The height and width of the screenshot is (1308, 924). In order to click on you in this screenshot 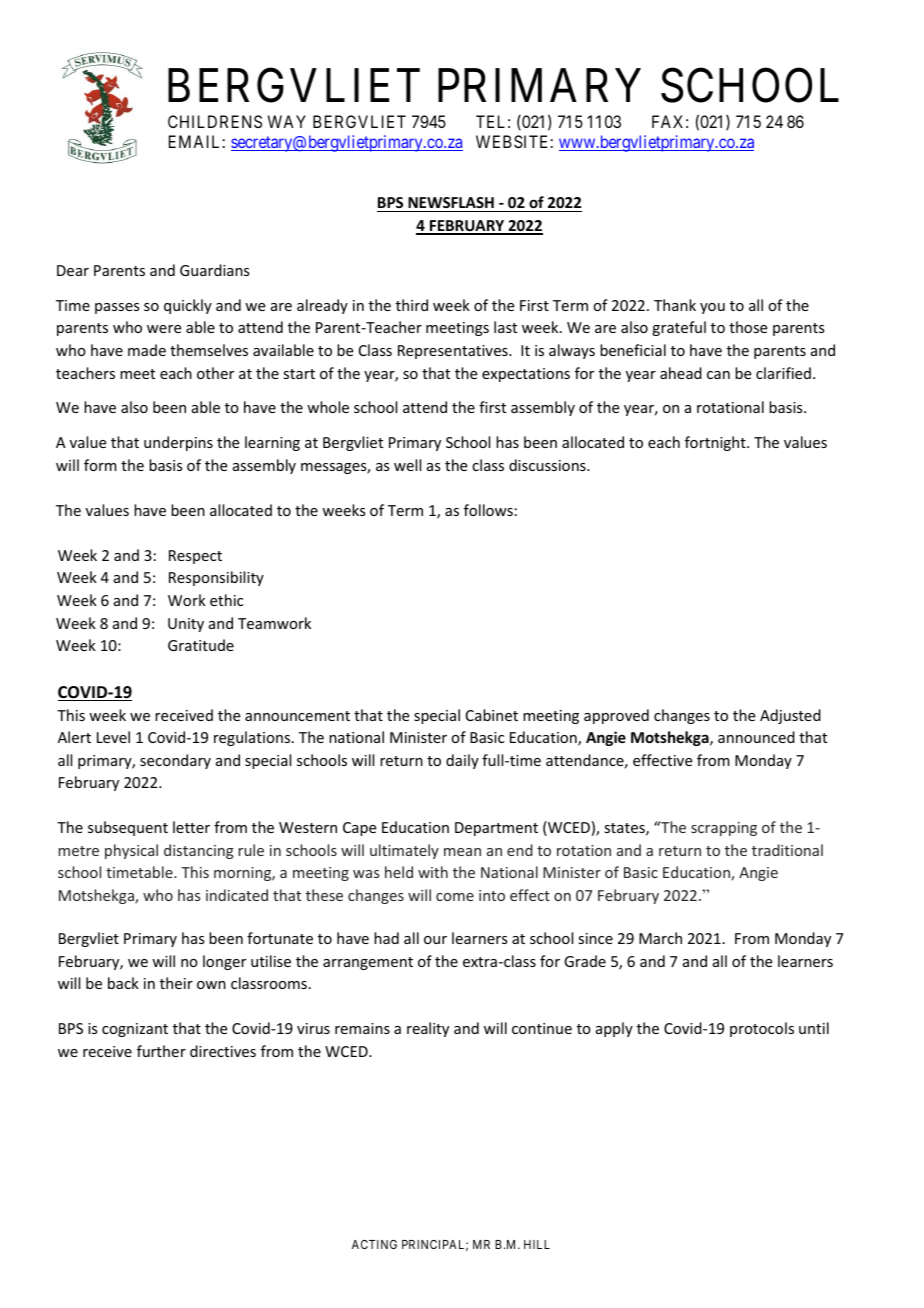, I will do `click(712, 308)`.
